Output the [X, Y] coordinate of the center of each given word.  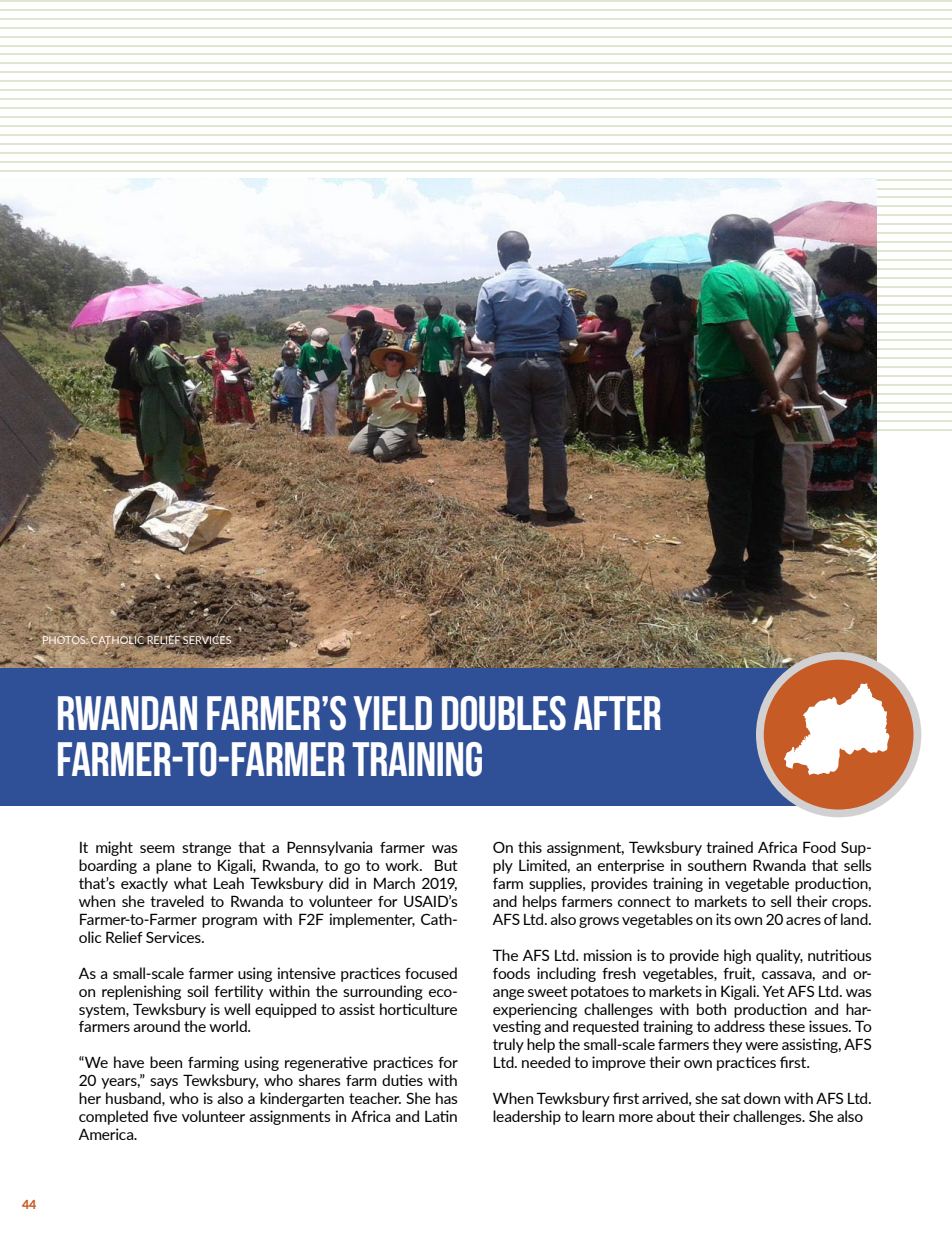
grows [599, 922]
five [165, 1116]
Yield [392, 713]
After [617, 713]
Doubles [504, 713]
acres [803, 921]
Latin [441, 1116]
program [229, 922]
